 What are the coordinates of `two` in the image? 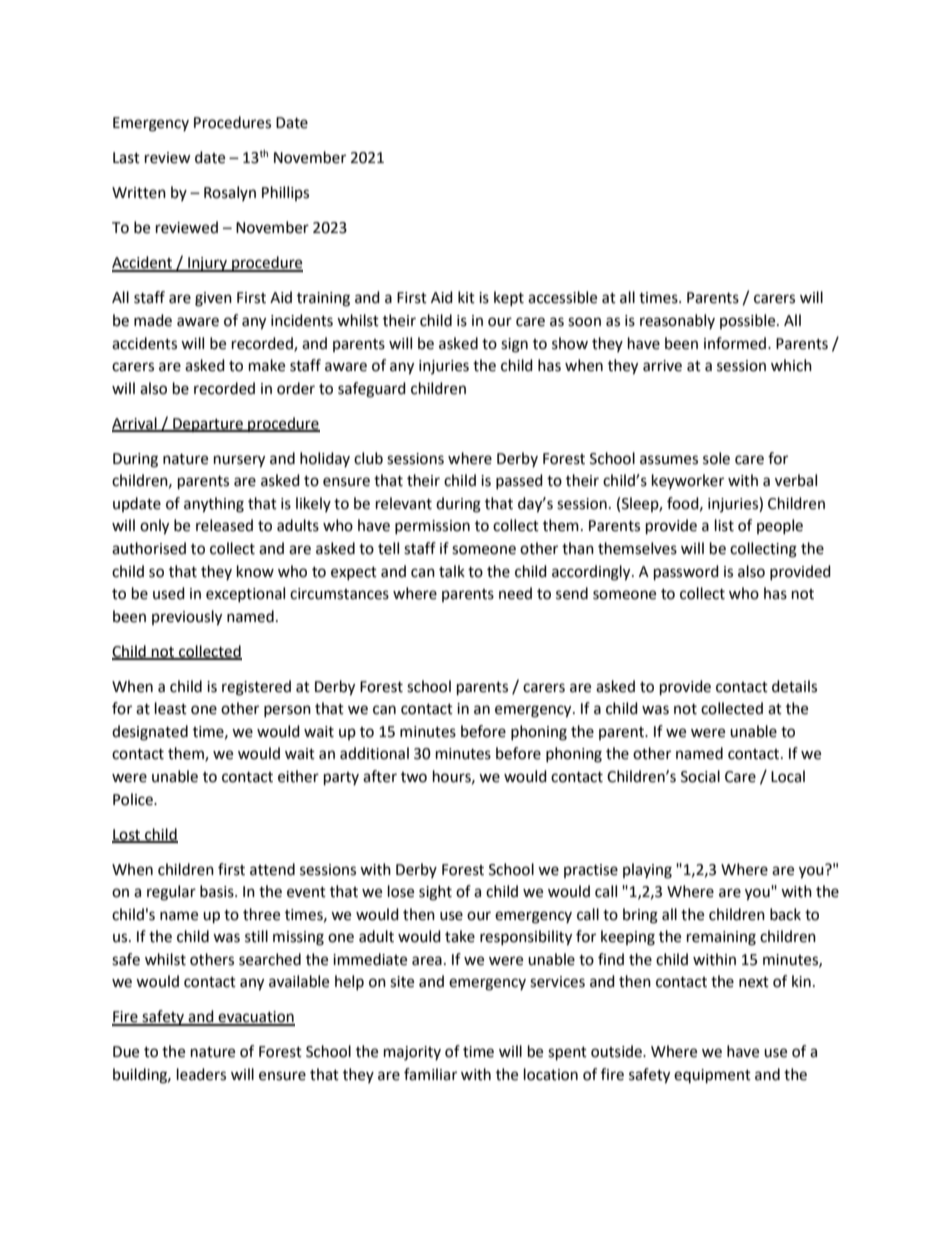 It's located at (414, 777).
